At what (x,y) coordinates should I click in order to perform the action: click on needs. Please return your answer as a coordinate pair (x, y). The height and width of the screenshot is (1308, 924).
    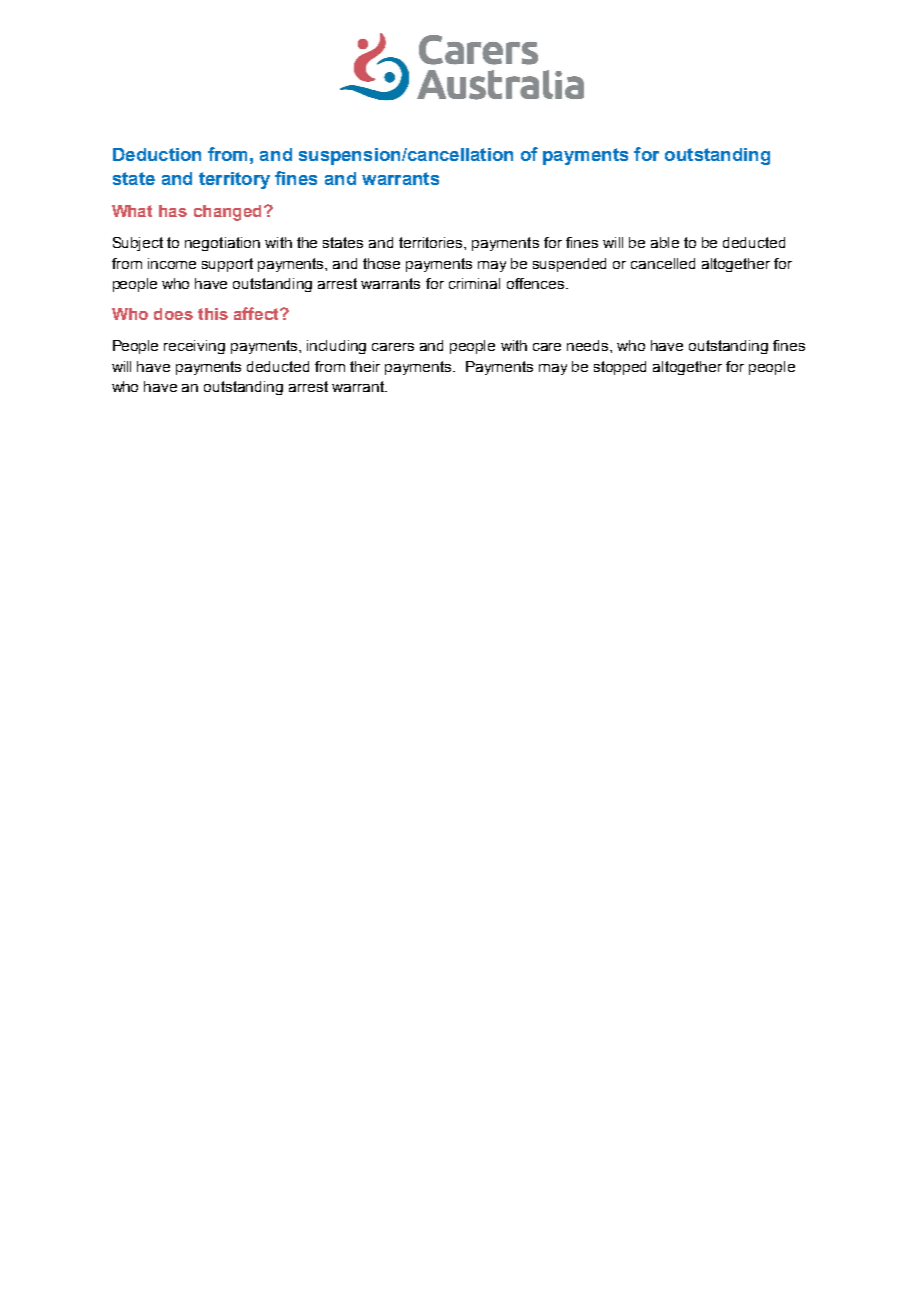
    Looking at the image, I should click on (589, 345).
